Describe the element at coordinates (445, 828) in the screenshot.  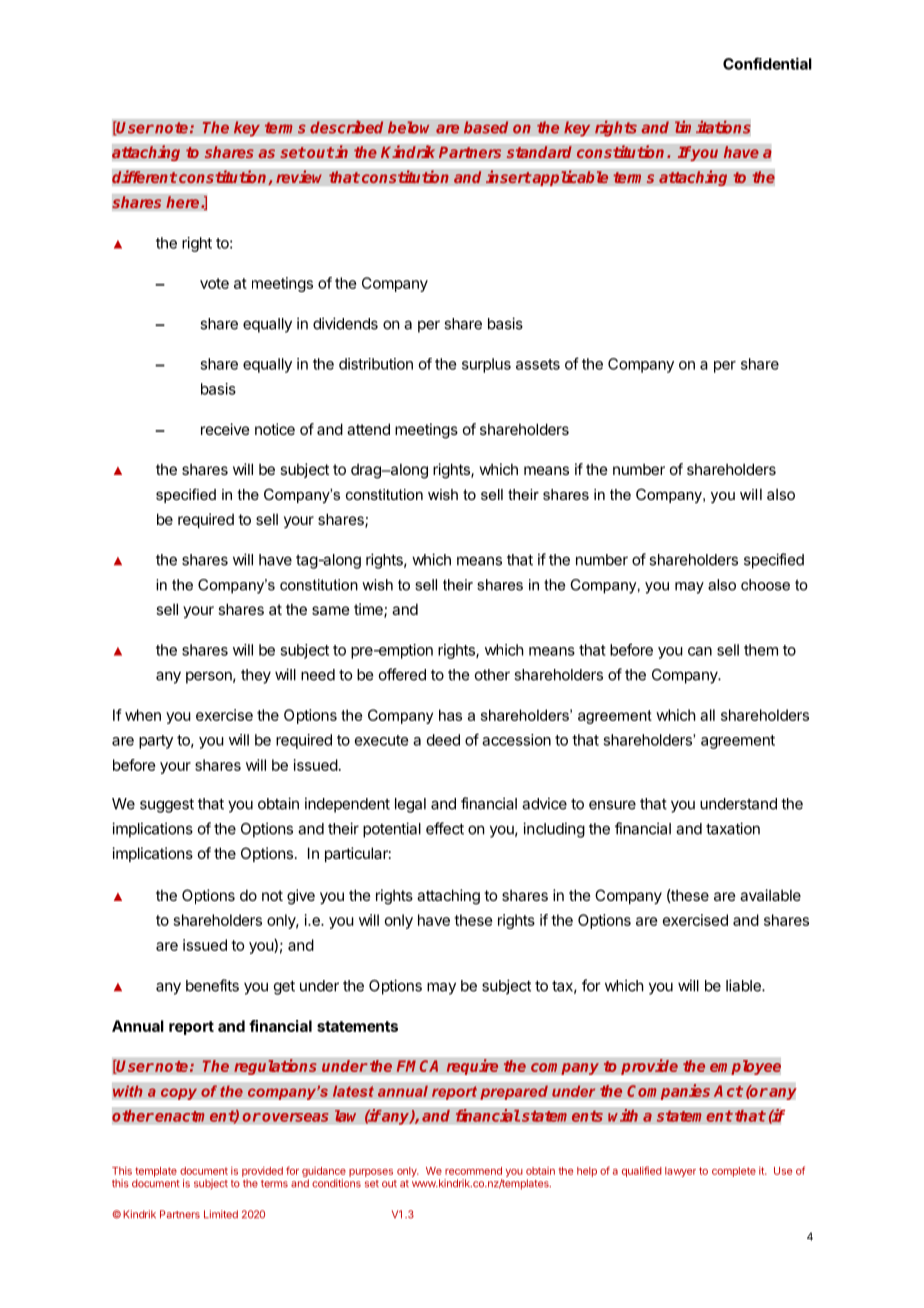
I see `effect` at that location.
